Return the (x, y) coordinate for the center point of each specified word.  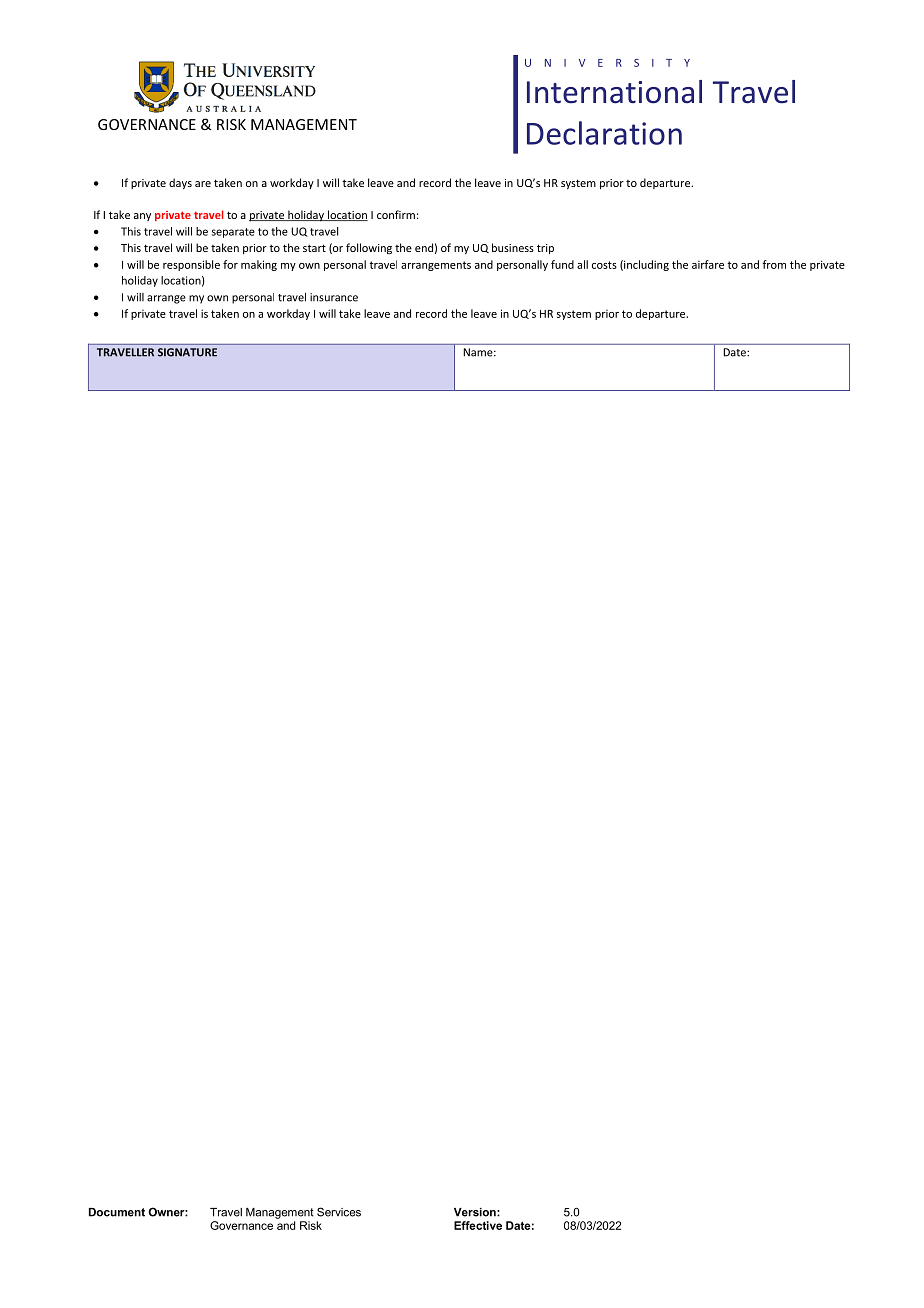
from (774, 264)
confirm (396, 214)
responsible (191, 265)
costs (604, 265)
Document (117, 1212)
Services (339, 1212)
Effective (478, 1225)
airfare (708, 264)
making (259, 265)
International (614, 92)
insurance (334, 297)
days (180, 183)
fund (562, 264)
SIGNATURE (187, 352)
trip (545, 249)
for (230, 264)
